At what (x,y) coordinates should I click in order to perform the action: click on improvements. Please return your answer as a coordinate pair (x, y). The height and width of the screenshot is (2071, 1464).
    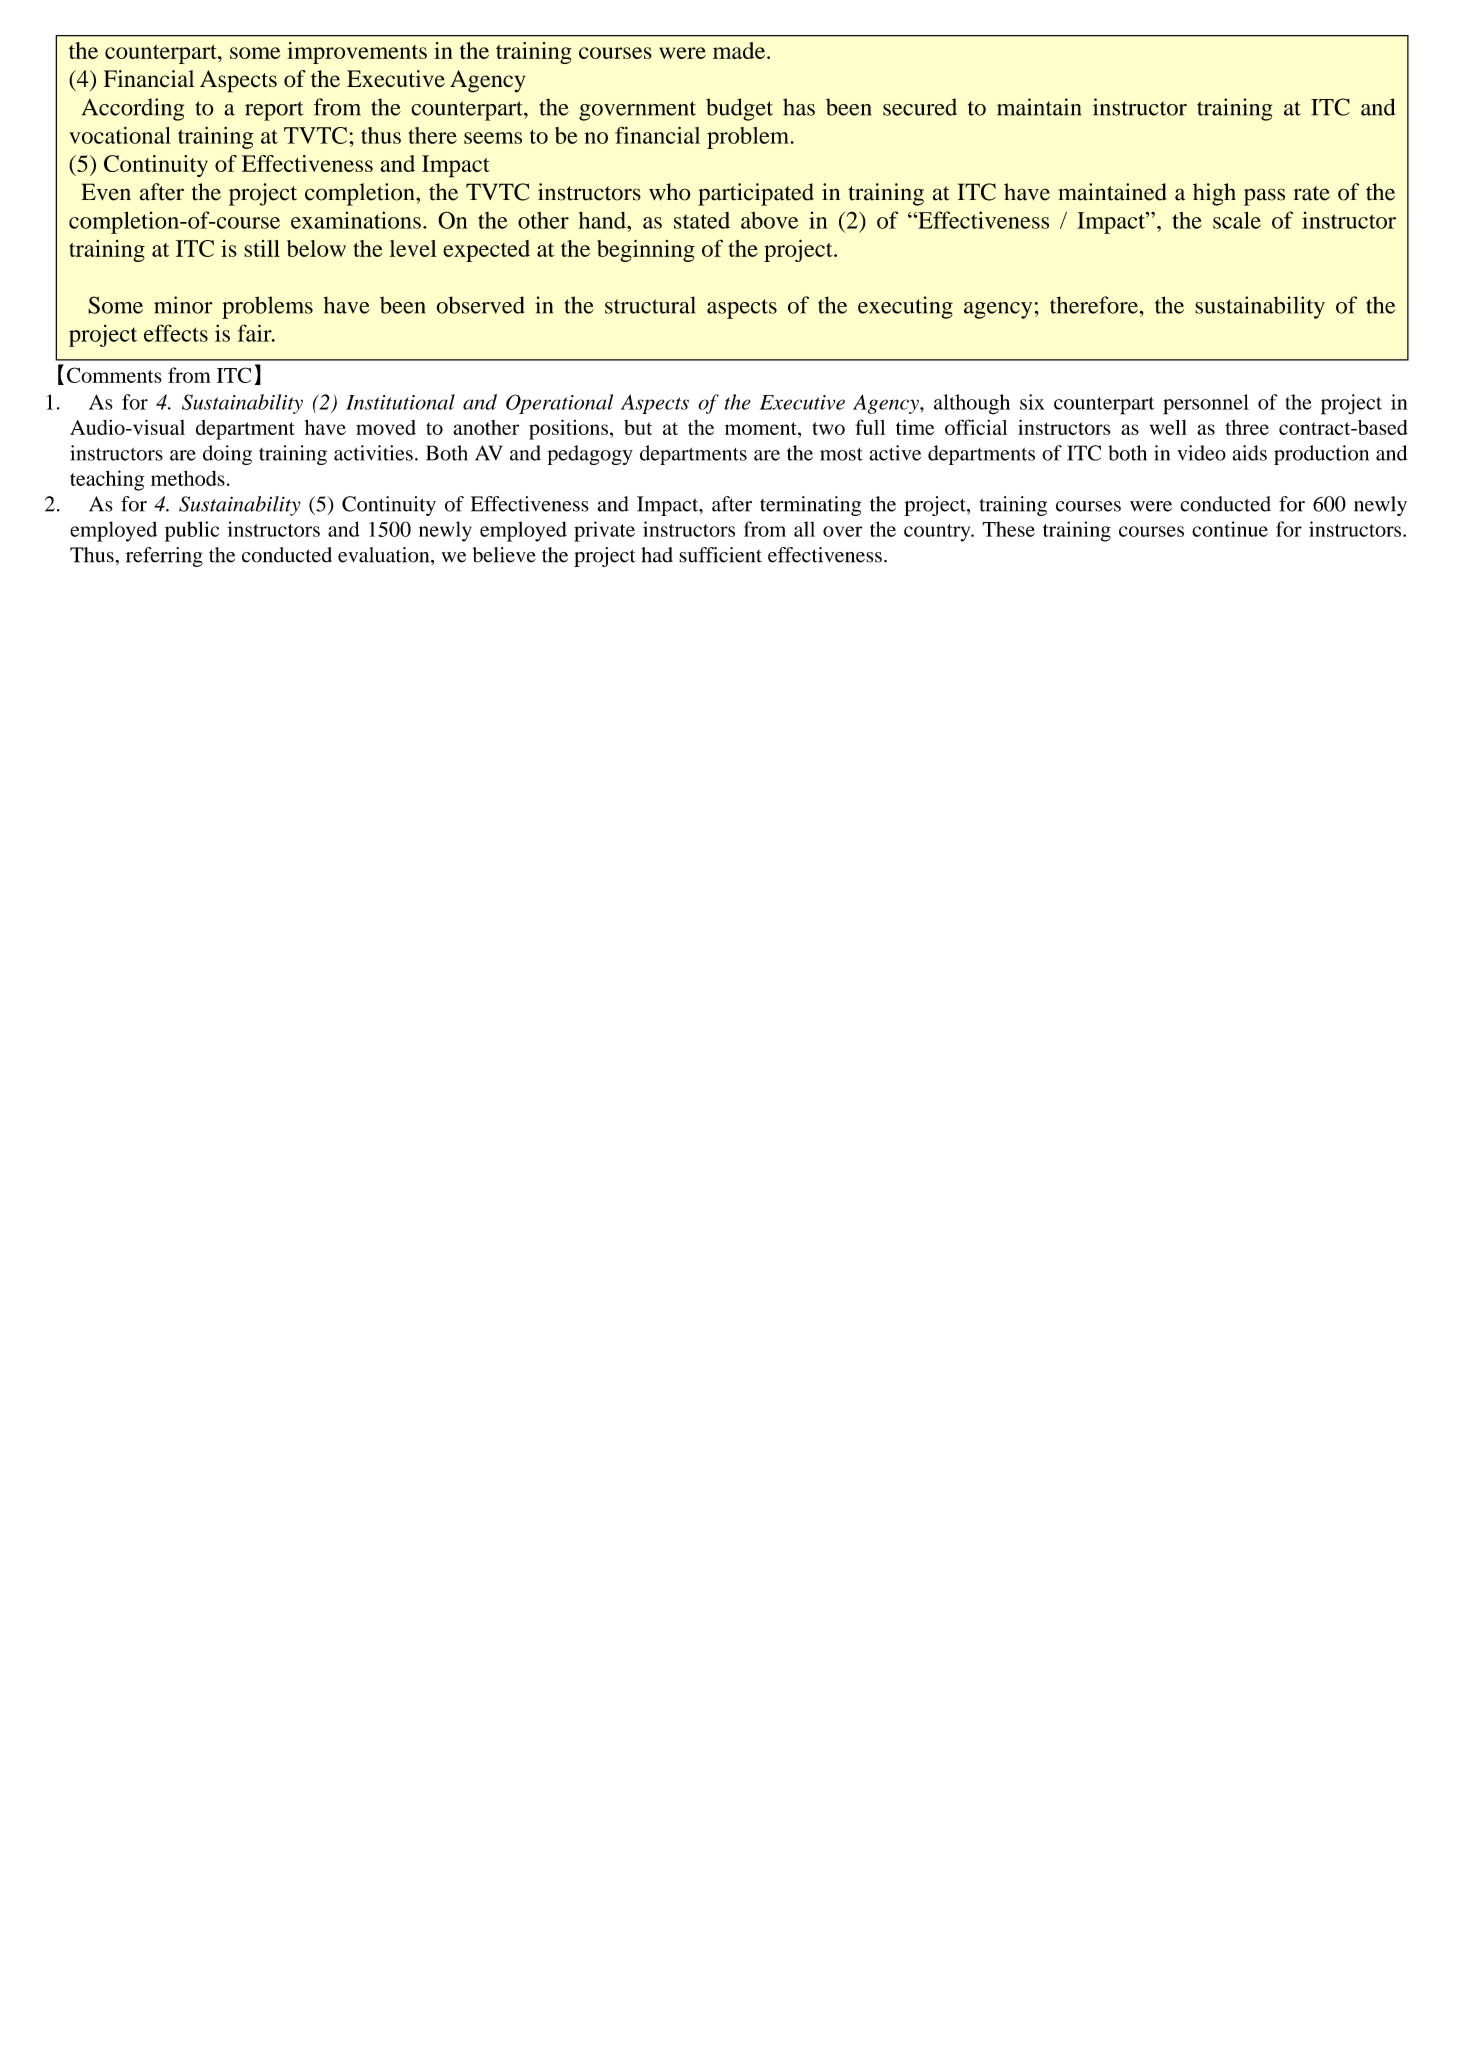
    Looking at the image, I should click on (357, 53).
